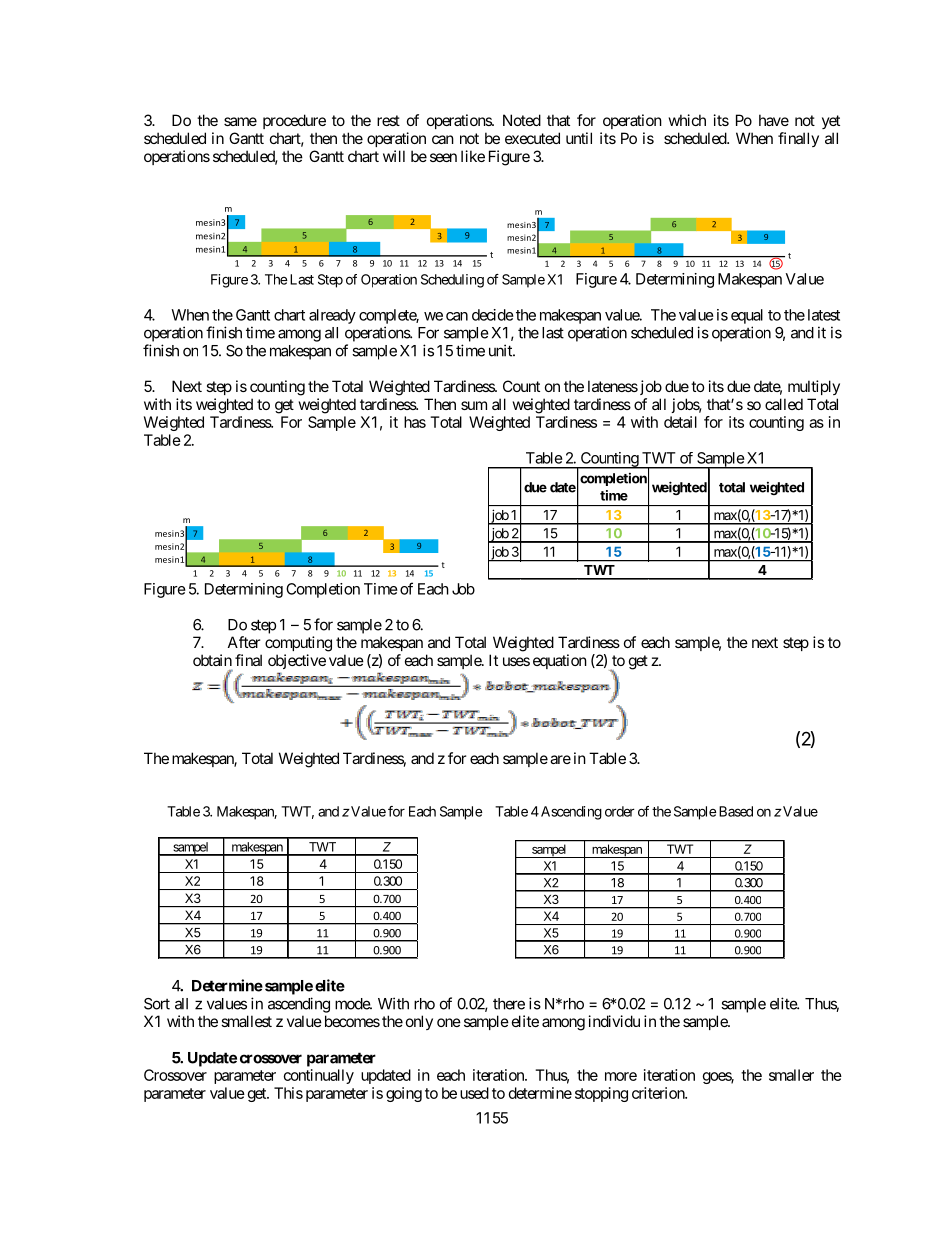  What do you see at coordinates (474, 1093) in the page?
I see `used` at bounding box center [474, 1093].
